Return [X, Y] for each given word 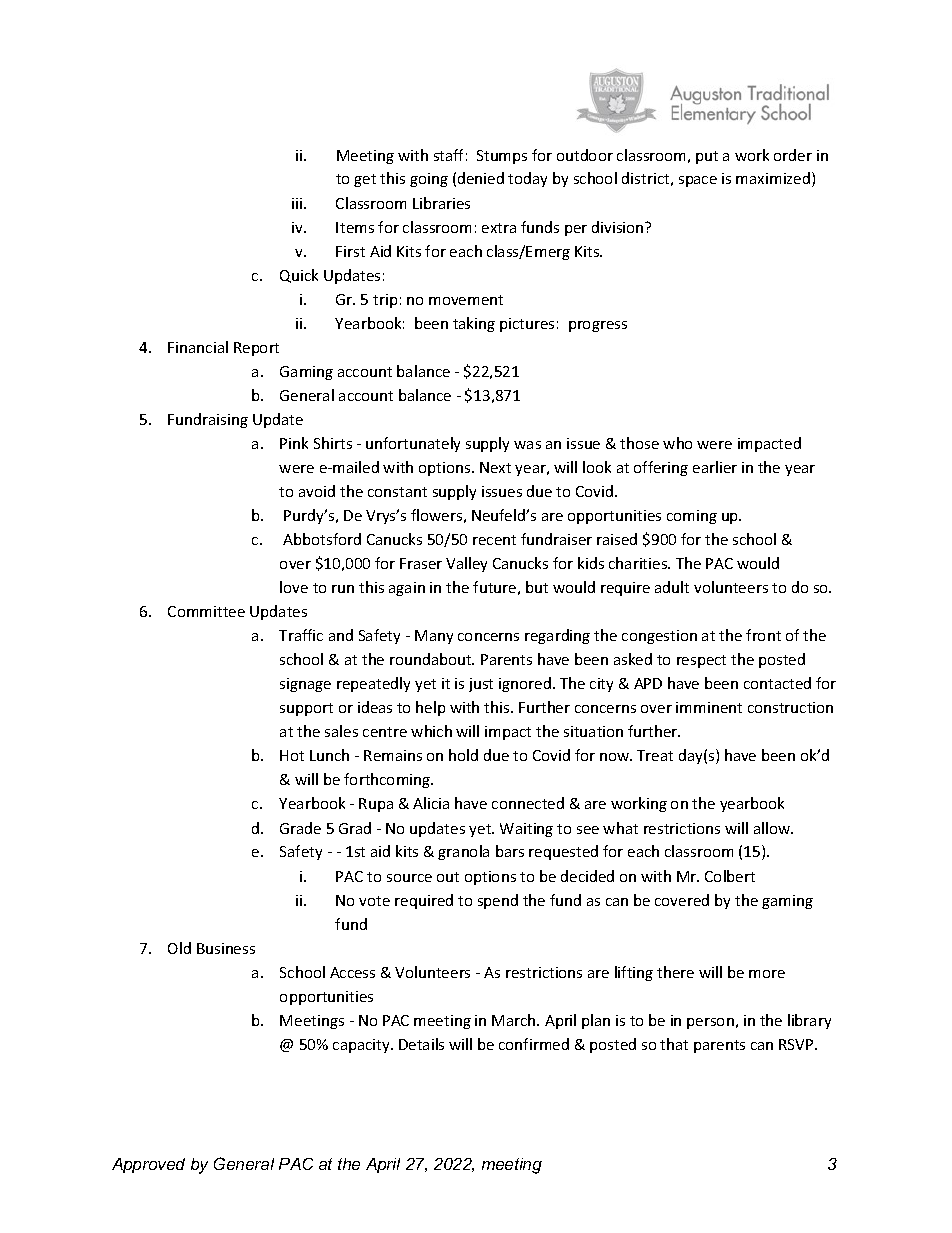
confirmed [534, 1044]
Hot [292, 755]
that [674, 1044]
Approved [148, 1165]
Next [495, 467]
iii [298, 203]
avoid [317, 491]
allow [773, 828]
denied [481, 178]
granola [463, 852]
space [698, 181]
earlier [715, 467]
